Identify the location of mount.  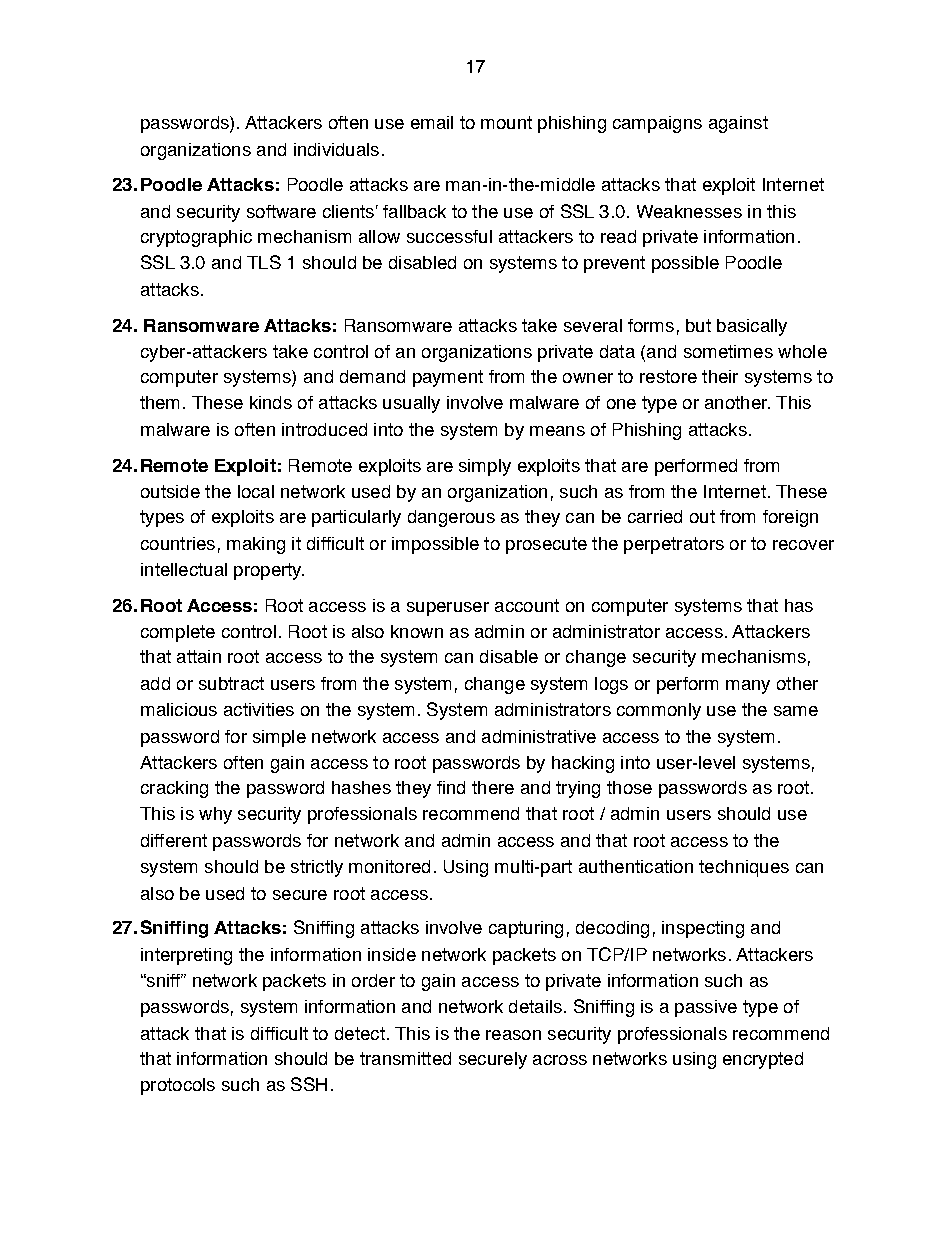
(506, 122).
